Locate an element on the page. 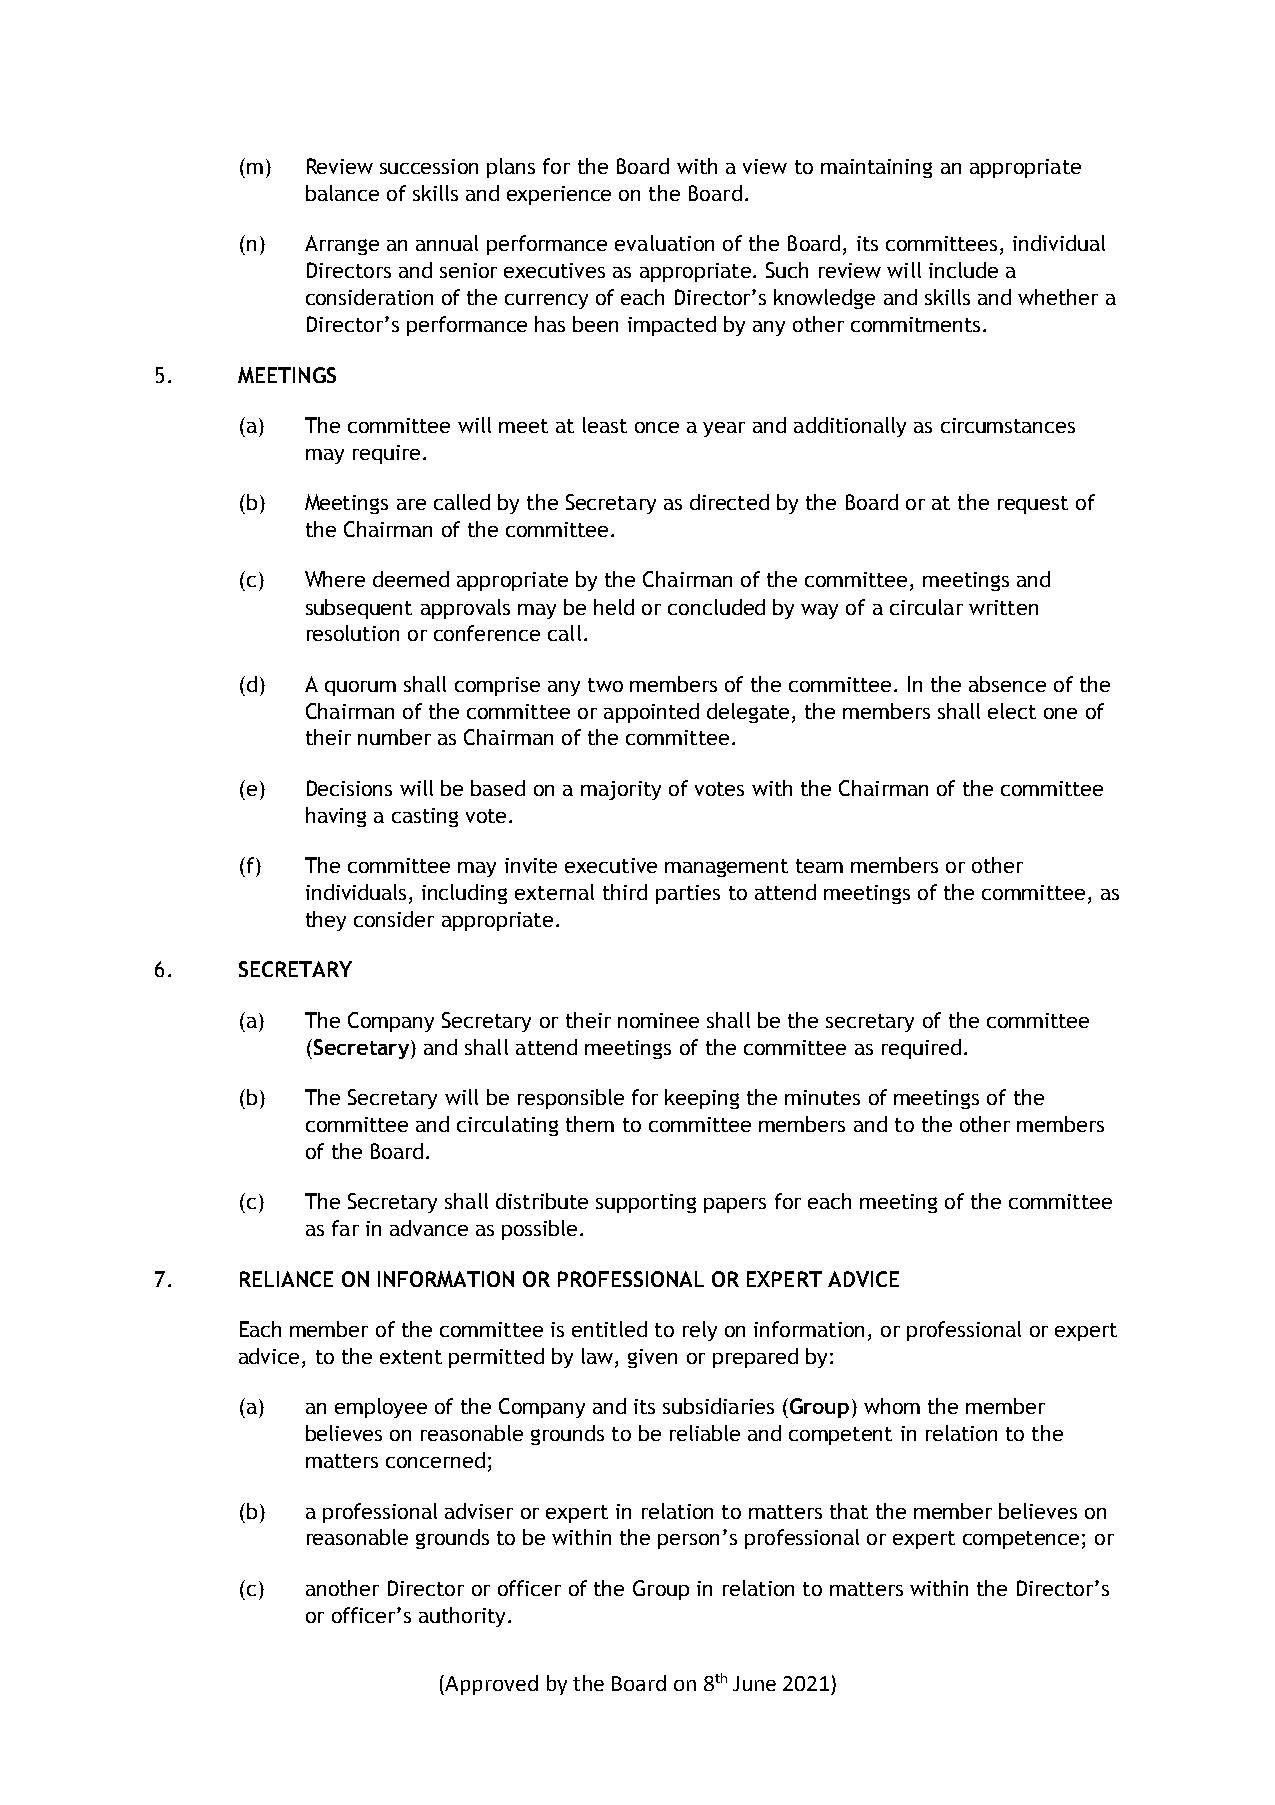 The height and width of the page is (1805, 1275). include is located at coordinates (963, 270).
